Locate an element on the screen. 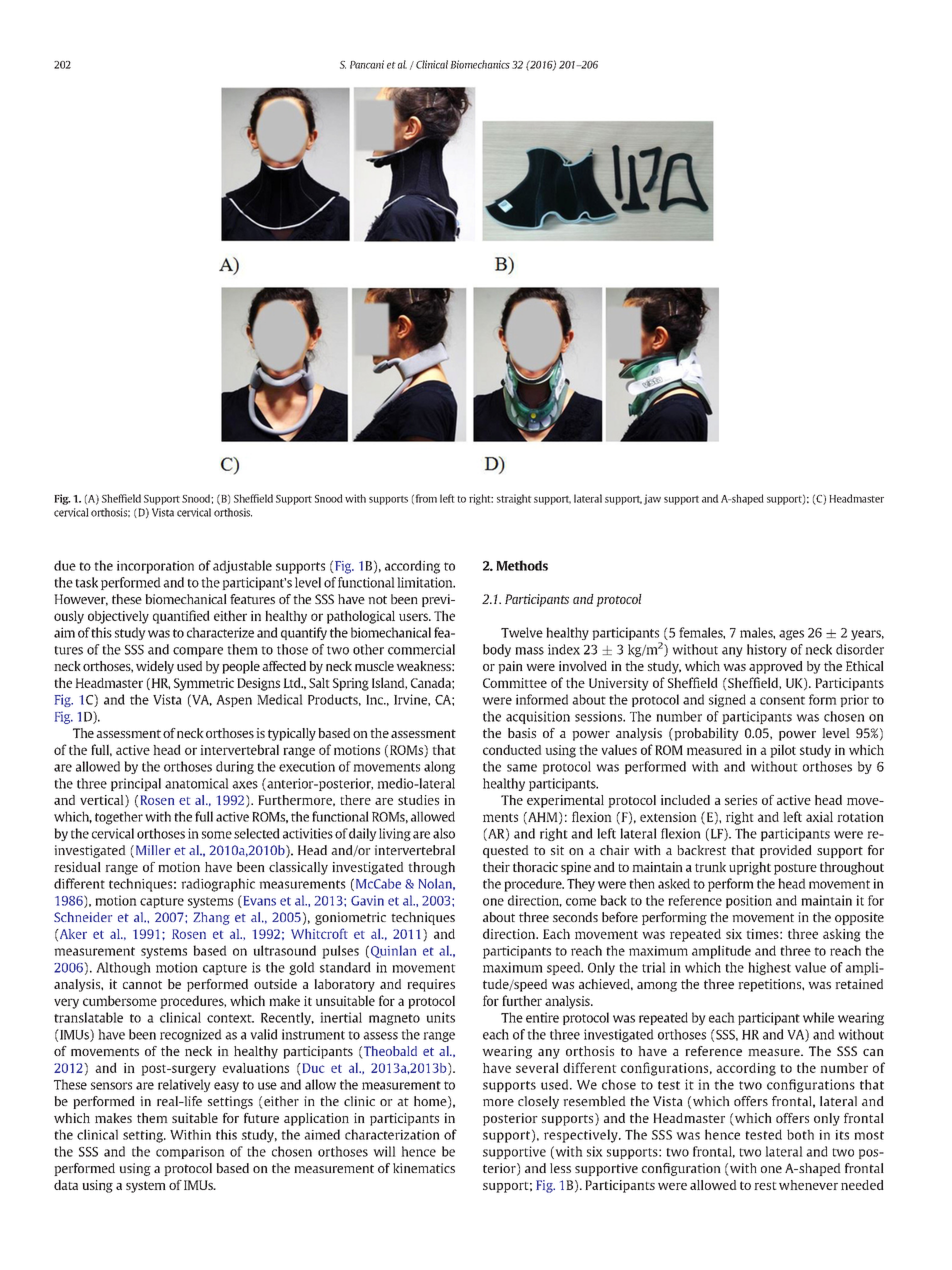 The width and height of the screenshot is (952, 1270). comparison is located at coordinates (190, 1152).
